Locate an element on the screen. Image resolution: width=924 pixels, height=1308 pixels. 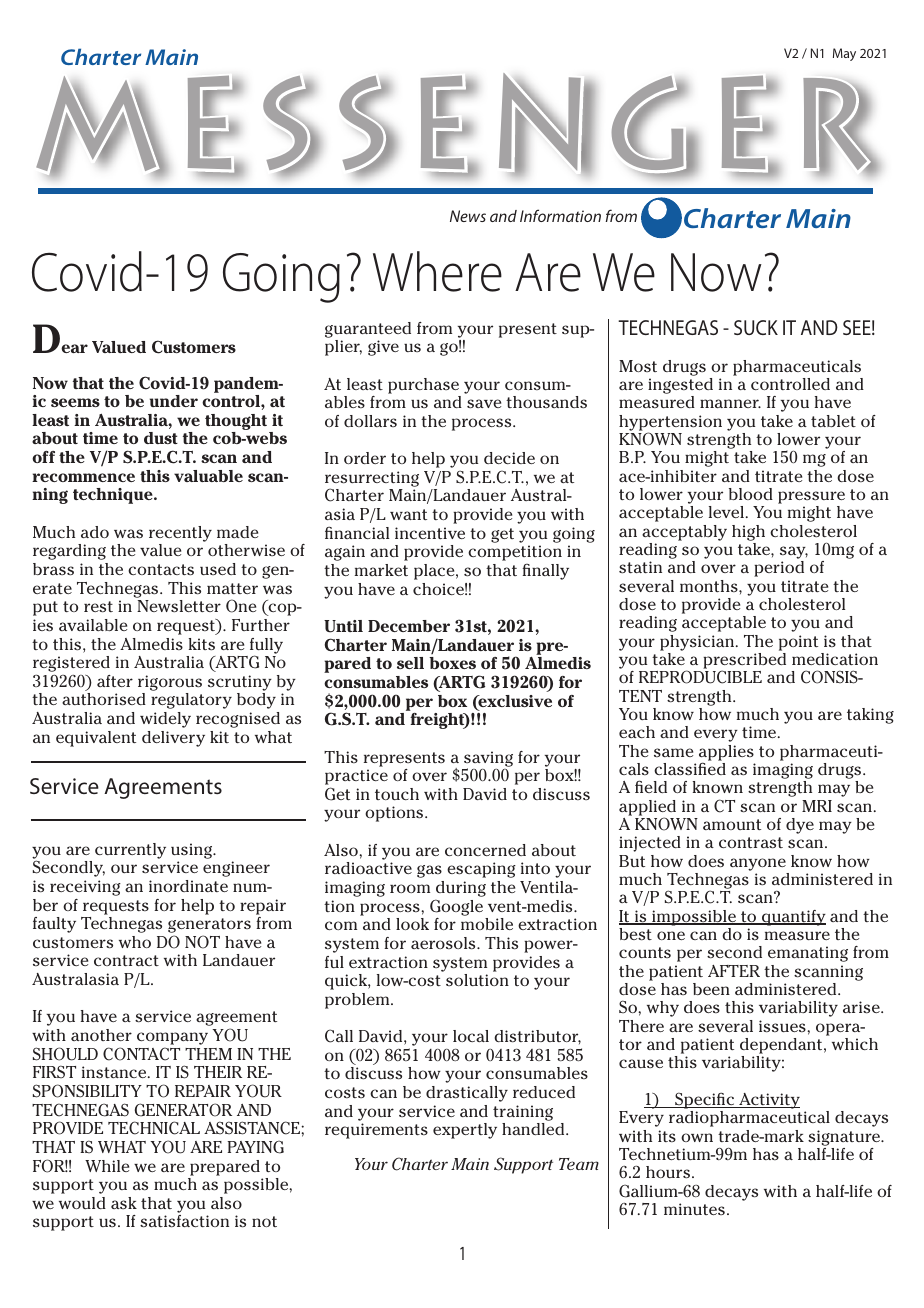
under is located at coordinates (174, 401).
